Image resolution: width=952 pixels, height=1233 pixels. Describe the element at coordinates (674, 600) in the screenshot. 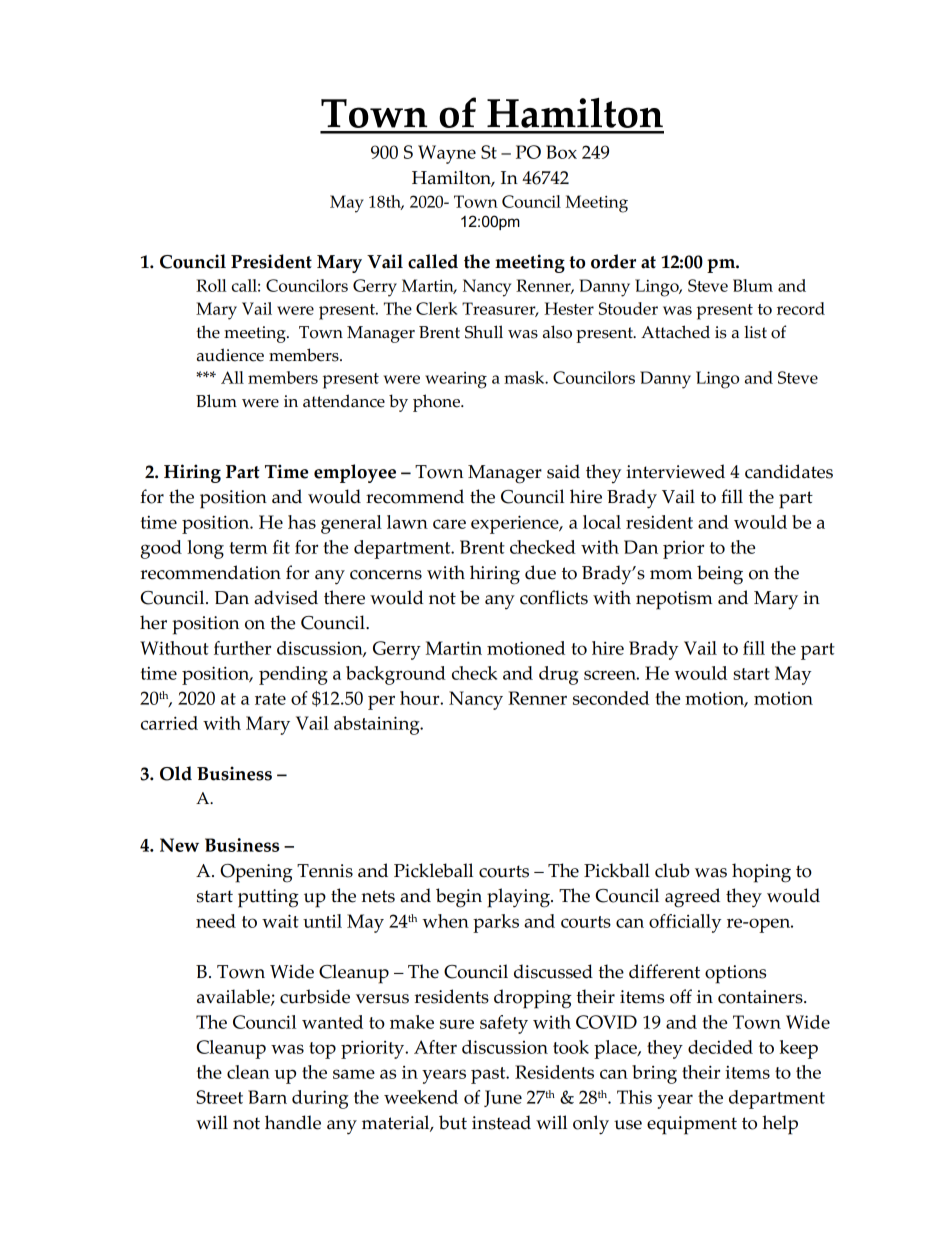

I see `nepotism` at that location.
